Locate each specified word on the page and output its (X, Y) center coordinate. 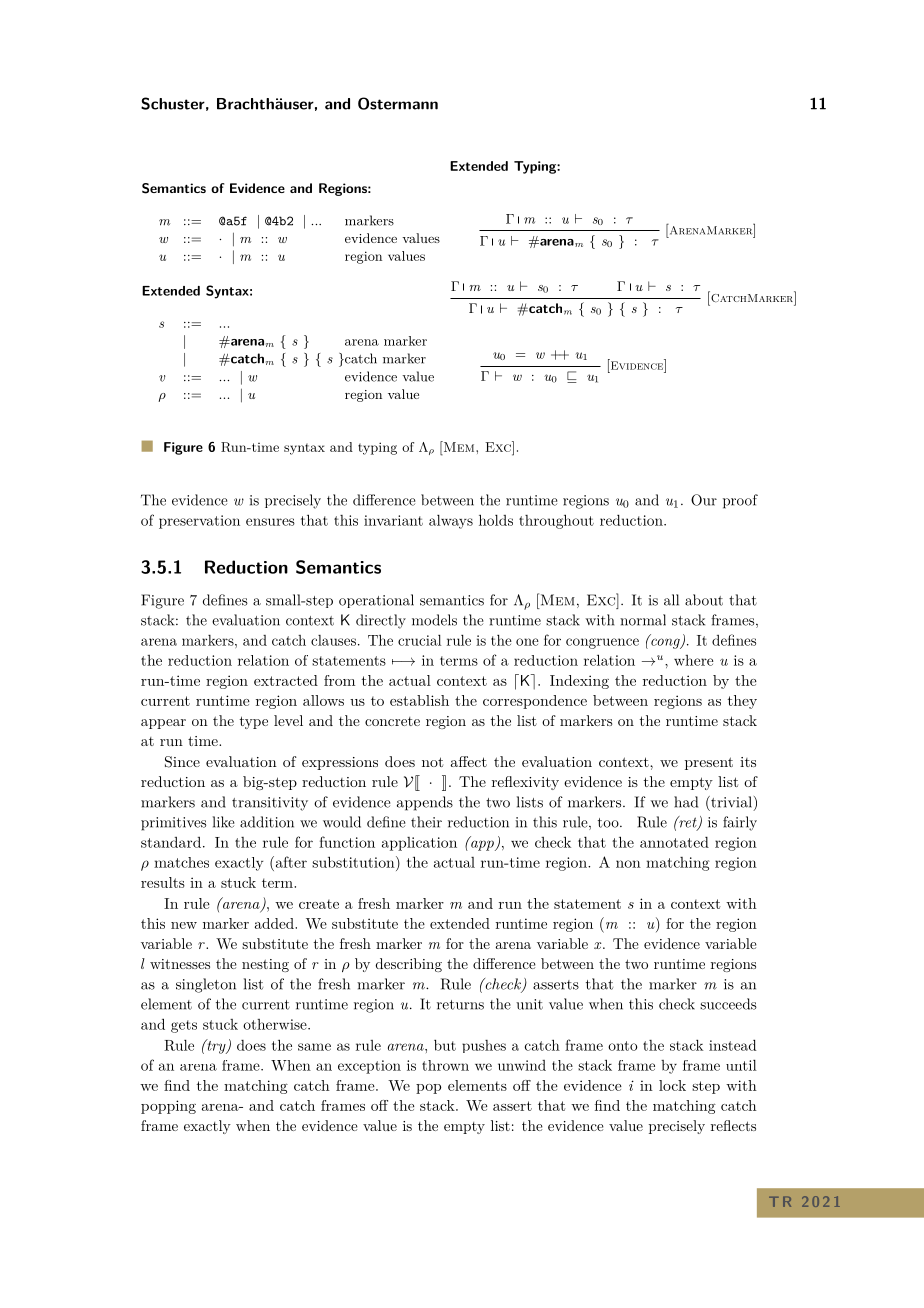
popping (168, 1107)
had (686, 802)
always (451, 522)
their (426, 822)
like (223, 822)
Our (704, 500)
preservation (199, 522)
